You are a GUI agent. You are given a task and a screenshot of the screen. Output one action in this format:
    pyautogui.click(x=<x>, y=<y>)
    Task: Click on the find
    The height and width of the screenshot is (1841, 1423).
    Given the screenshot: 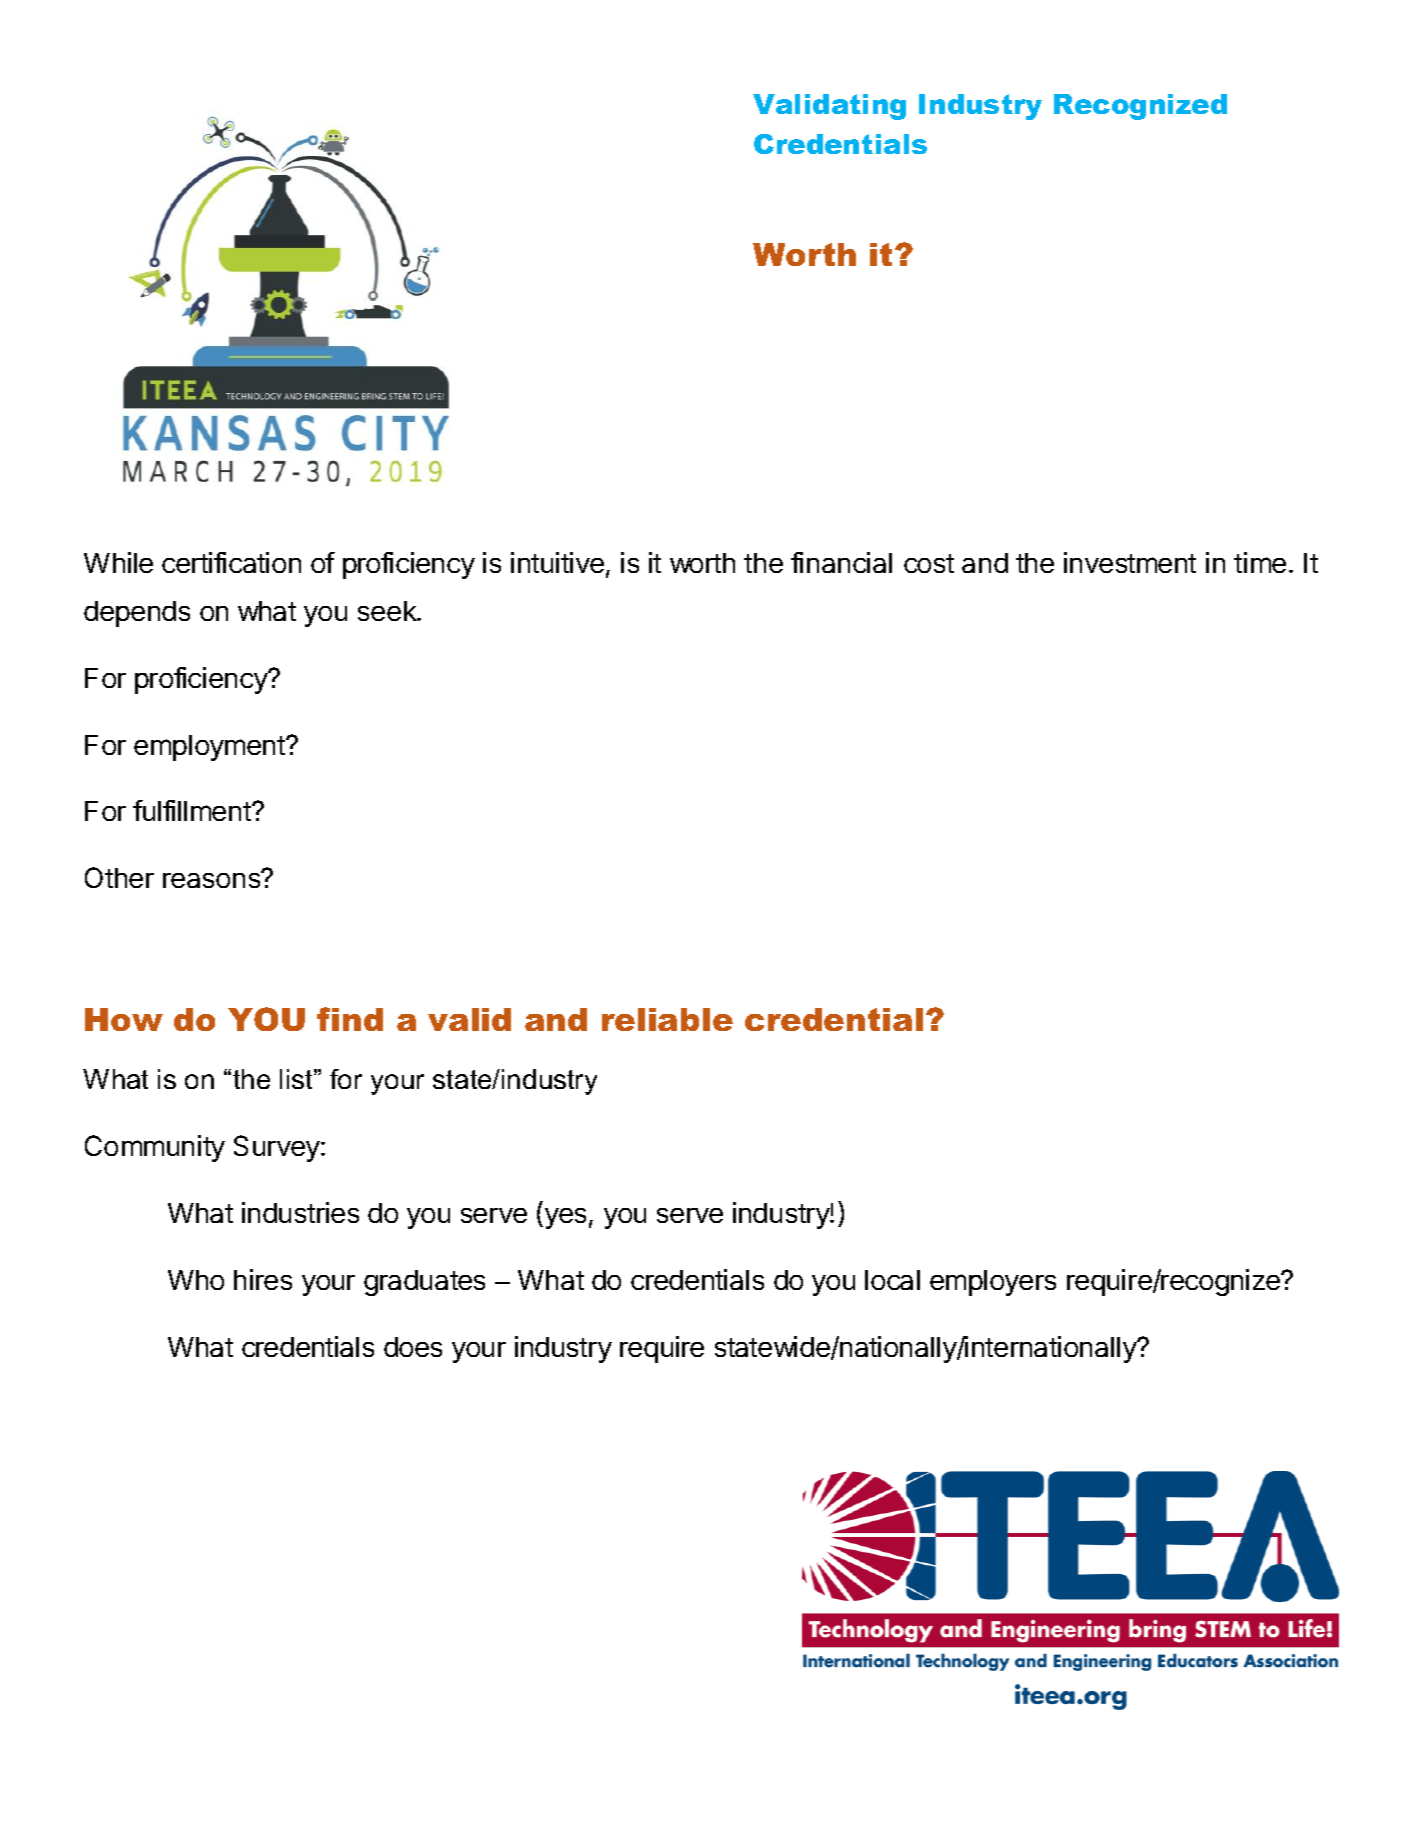 What is the action you would take?
    pyautogui.click(x=350, y=1019)
